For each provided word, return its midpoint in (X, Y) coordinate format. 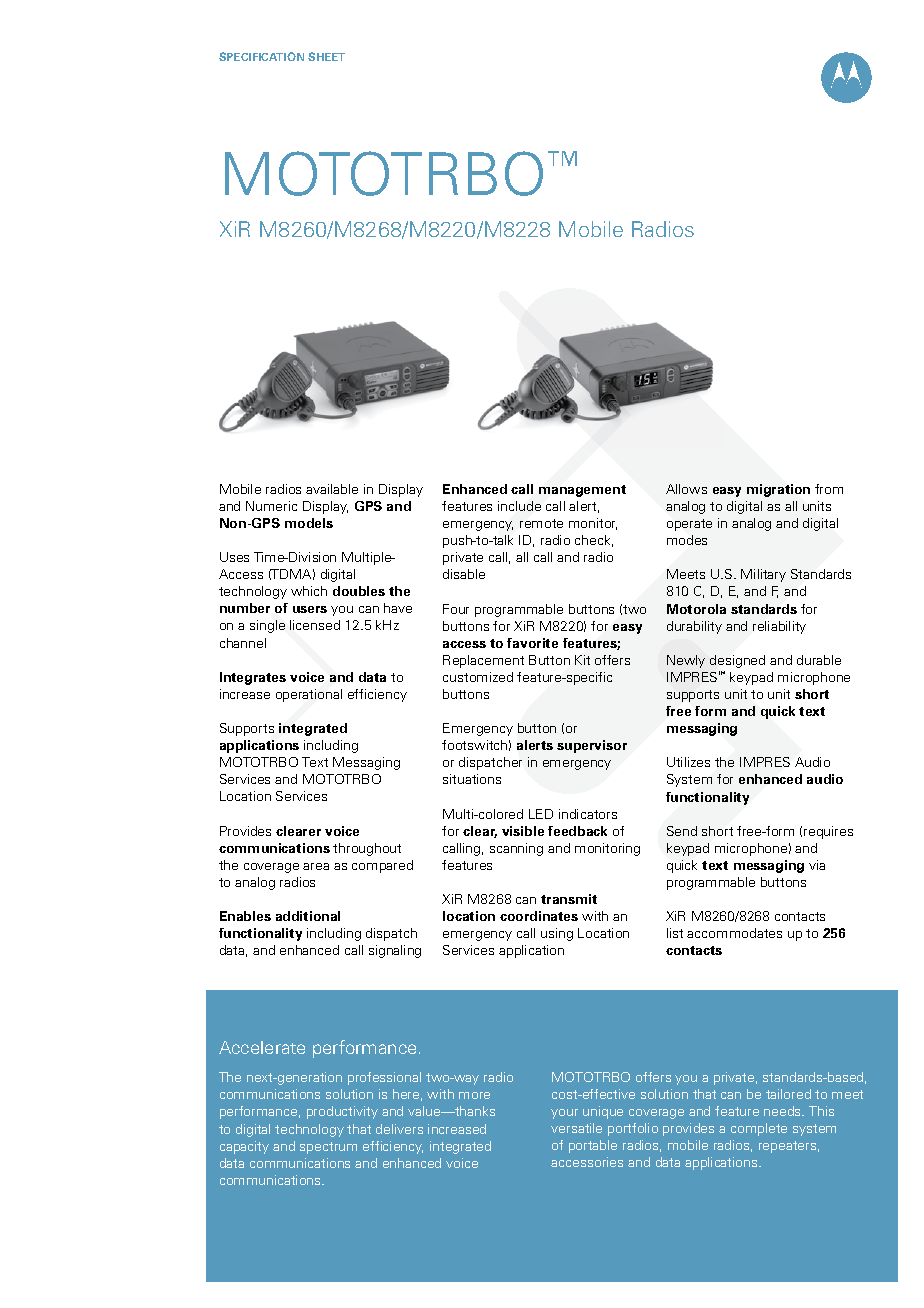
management (582, 491)
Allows (686, 489)
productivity (342, 1112)
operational (309, 695)
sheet (326, 56)
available (332, 489)
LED (541, 814)
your (564, 1114)
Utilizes (688, 762)
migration (778, 490)
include (519, 506)
